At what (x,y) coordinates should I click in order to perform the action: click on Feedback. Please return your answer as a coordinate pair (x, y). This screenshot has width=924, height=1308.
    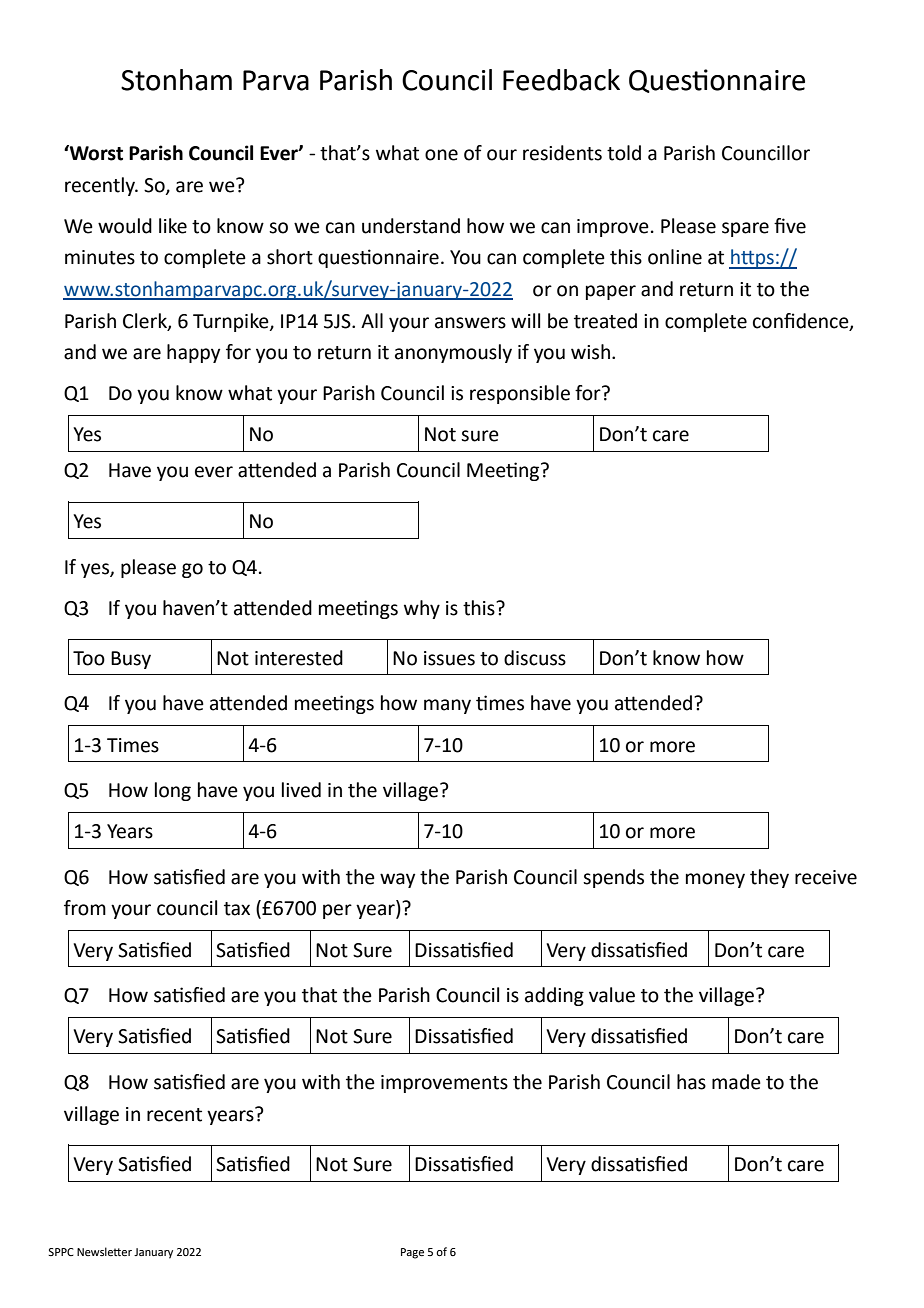
    Looking at the image, I should click on (561, 80).
